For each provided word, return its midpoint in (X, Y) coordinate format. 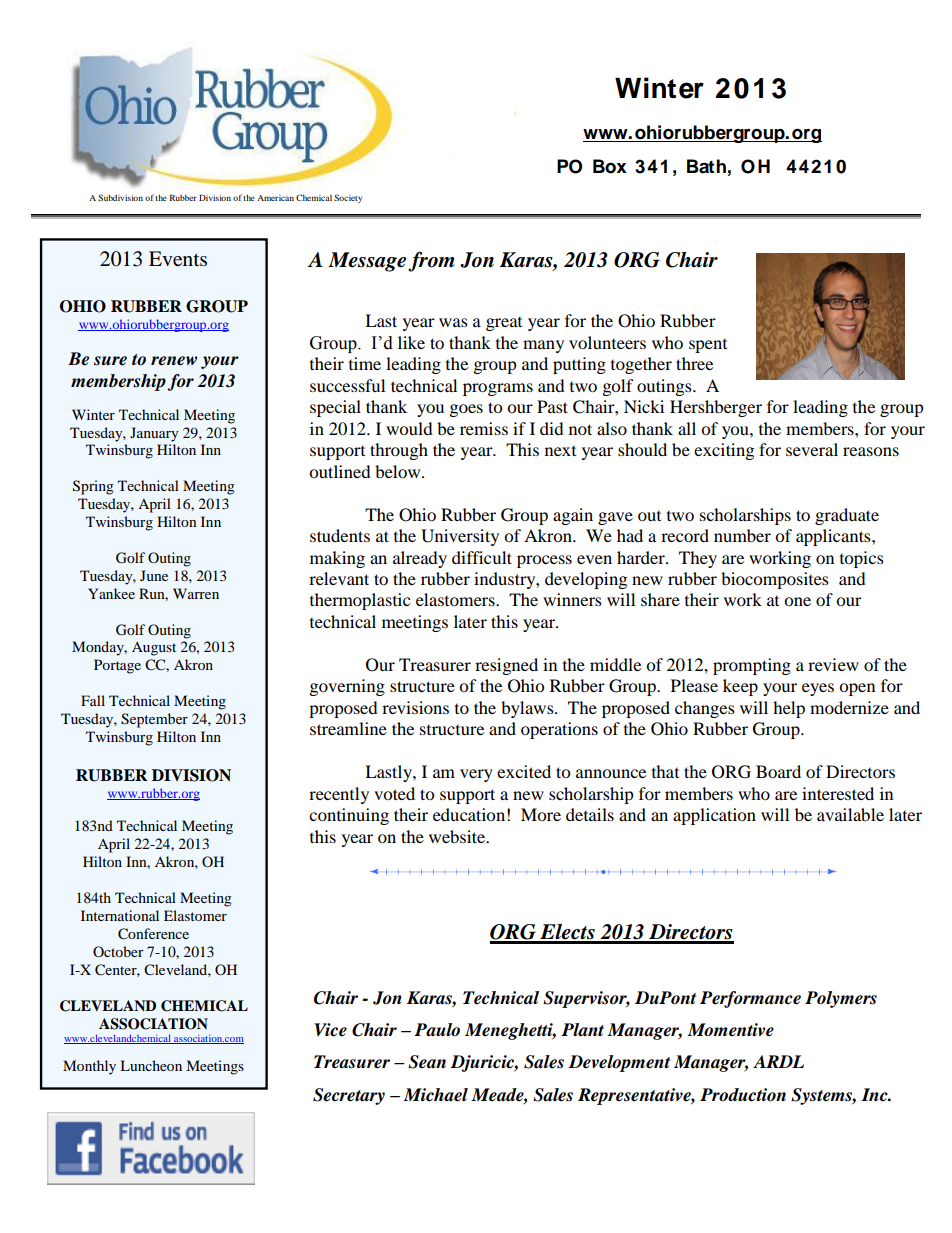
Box (610, 166)
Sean (427, 1062)
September (154, 720)
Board (778, 771)
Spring (93, 487)
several (812, 449)
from (431, 261)
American (275, 198)
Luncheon (151, 1065)
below (399, 471)
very (476, 775)
